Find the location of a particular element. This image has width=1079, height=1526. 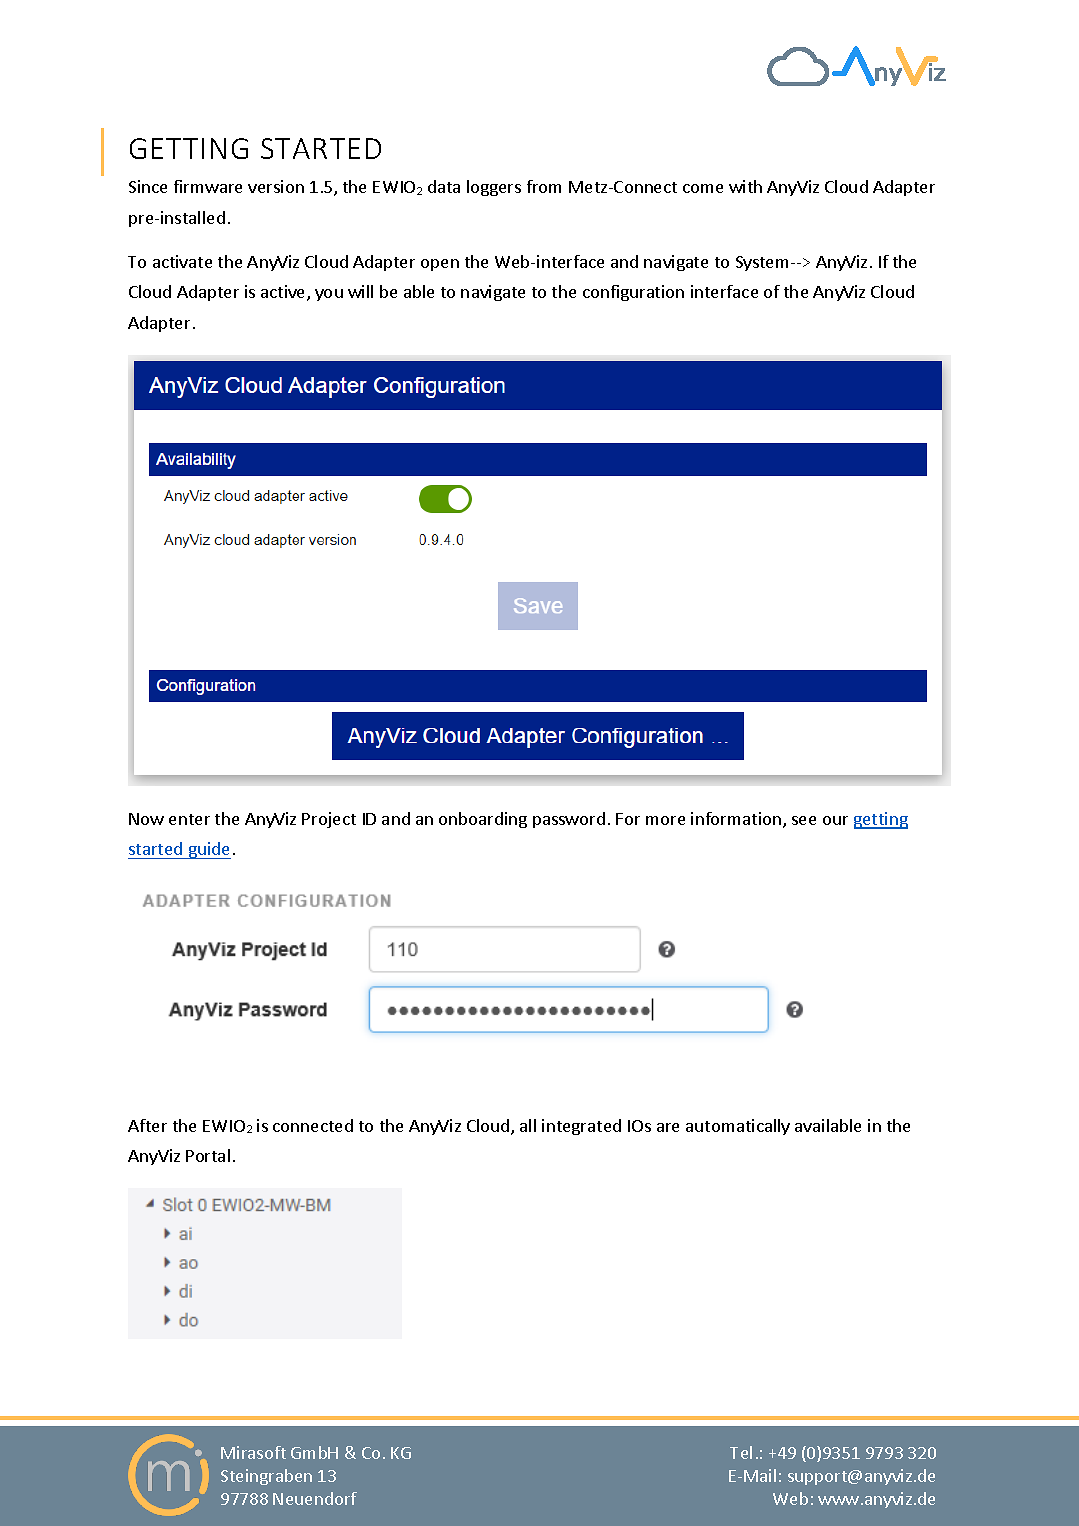

guide is located at coordinates (208, 850).
